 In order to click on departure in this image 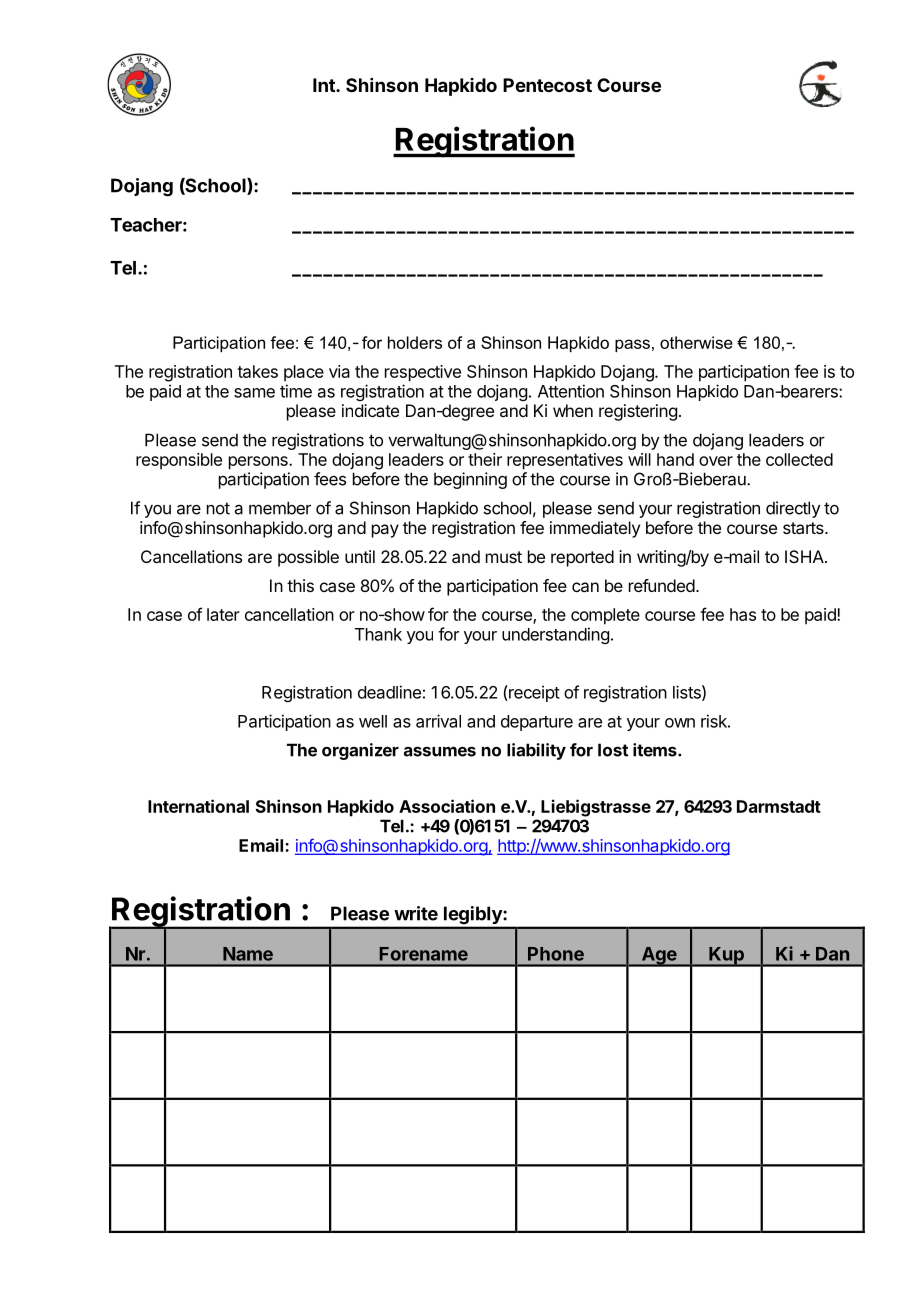, I will do `click(537, 723)`.
